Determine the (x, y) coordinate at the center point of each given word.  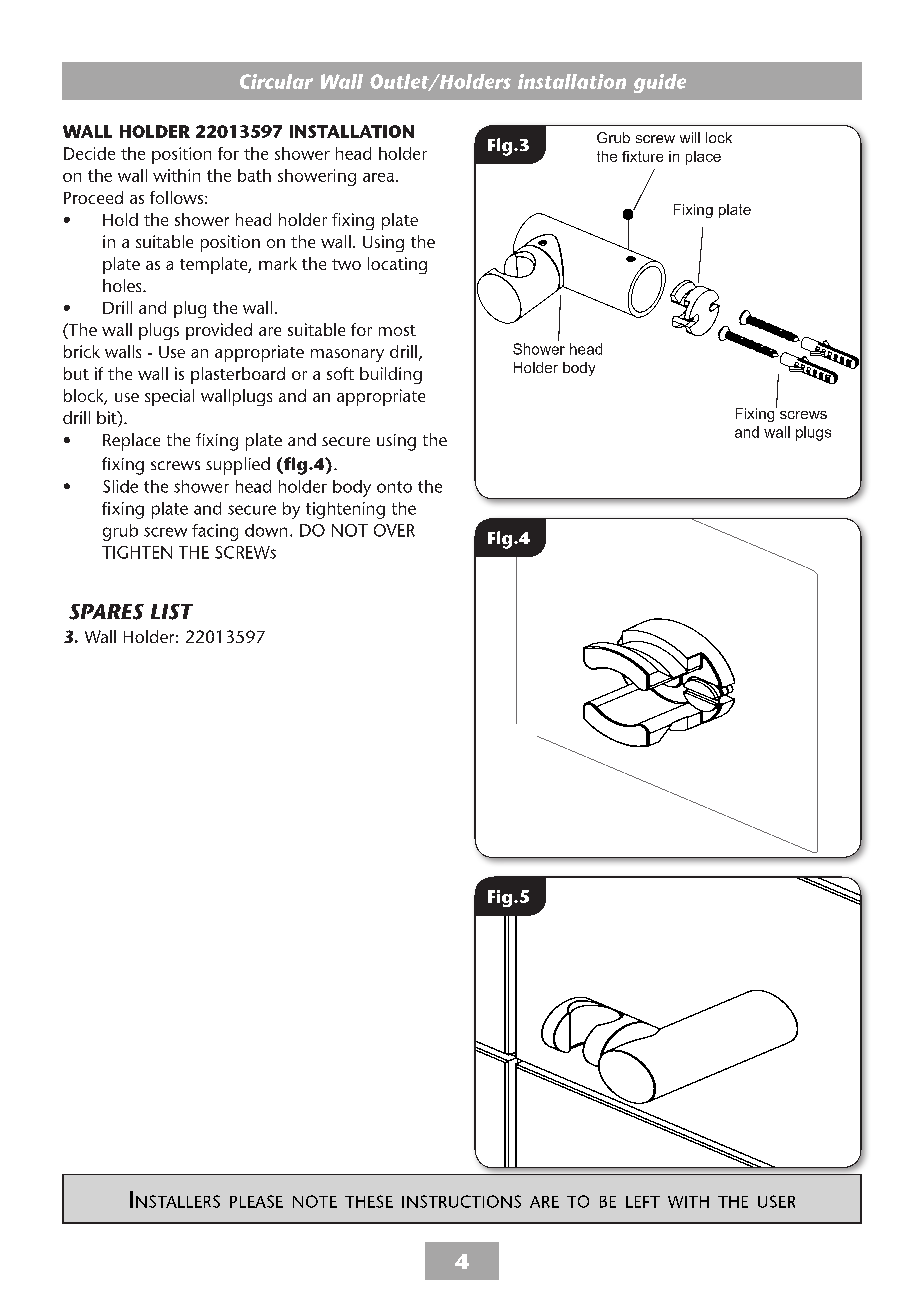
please (256, 1201)
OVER (394, 530)
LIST (172, 612)
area (378, 177)
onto (394, 487)
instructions (461, 1201)
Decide (89, 153)
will (690, 137)
